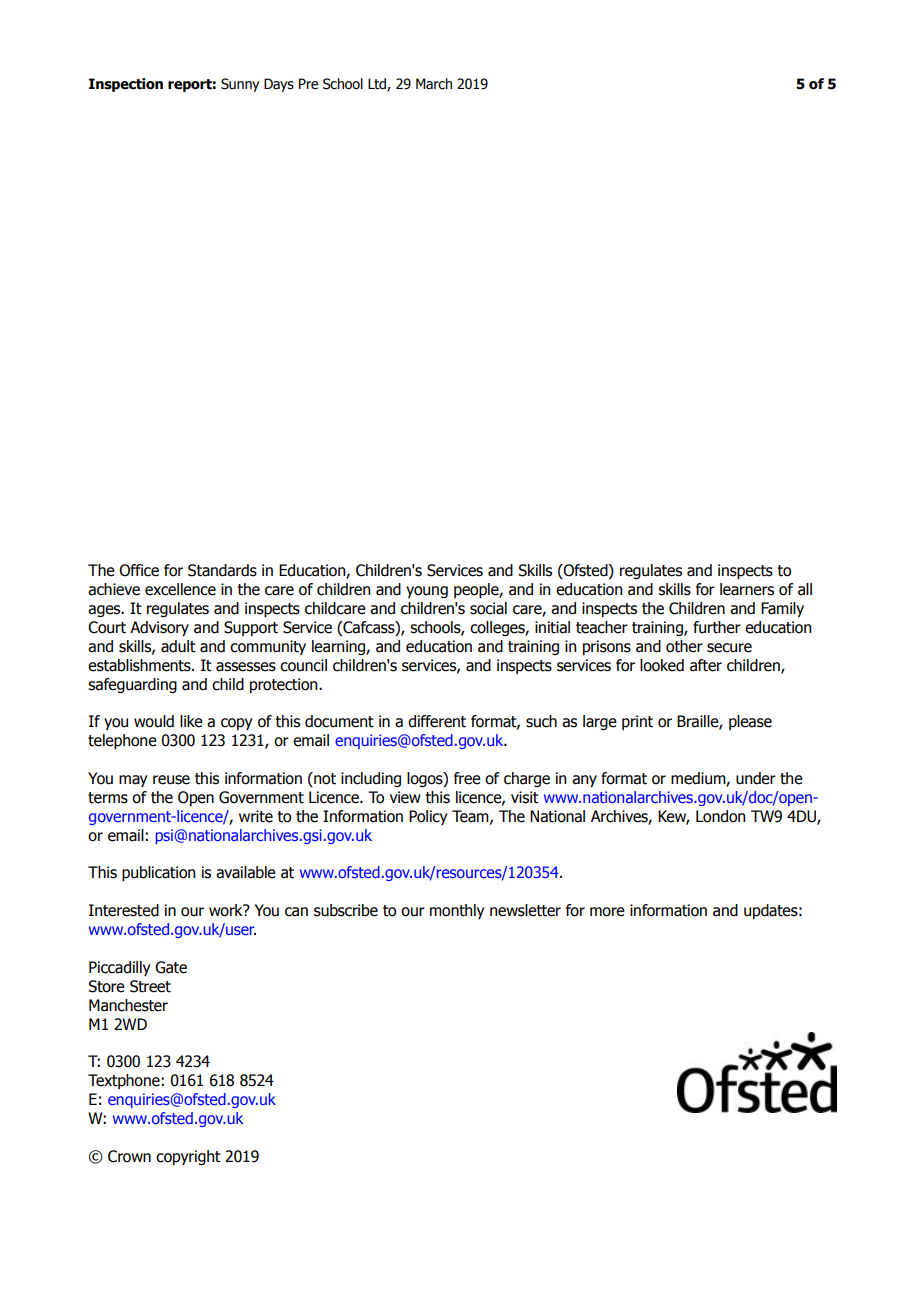 The width and height of the screenshot is (924, 1310). I want to click on Sunny, so click(240, 85).
